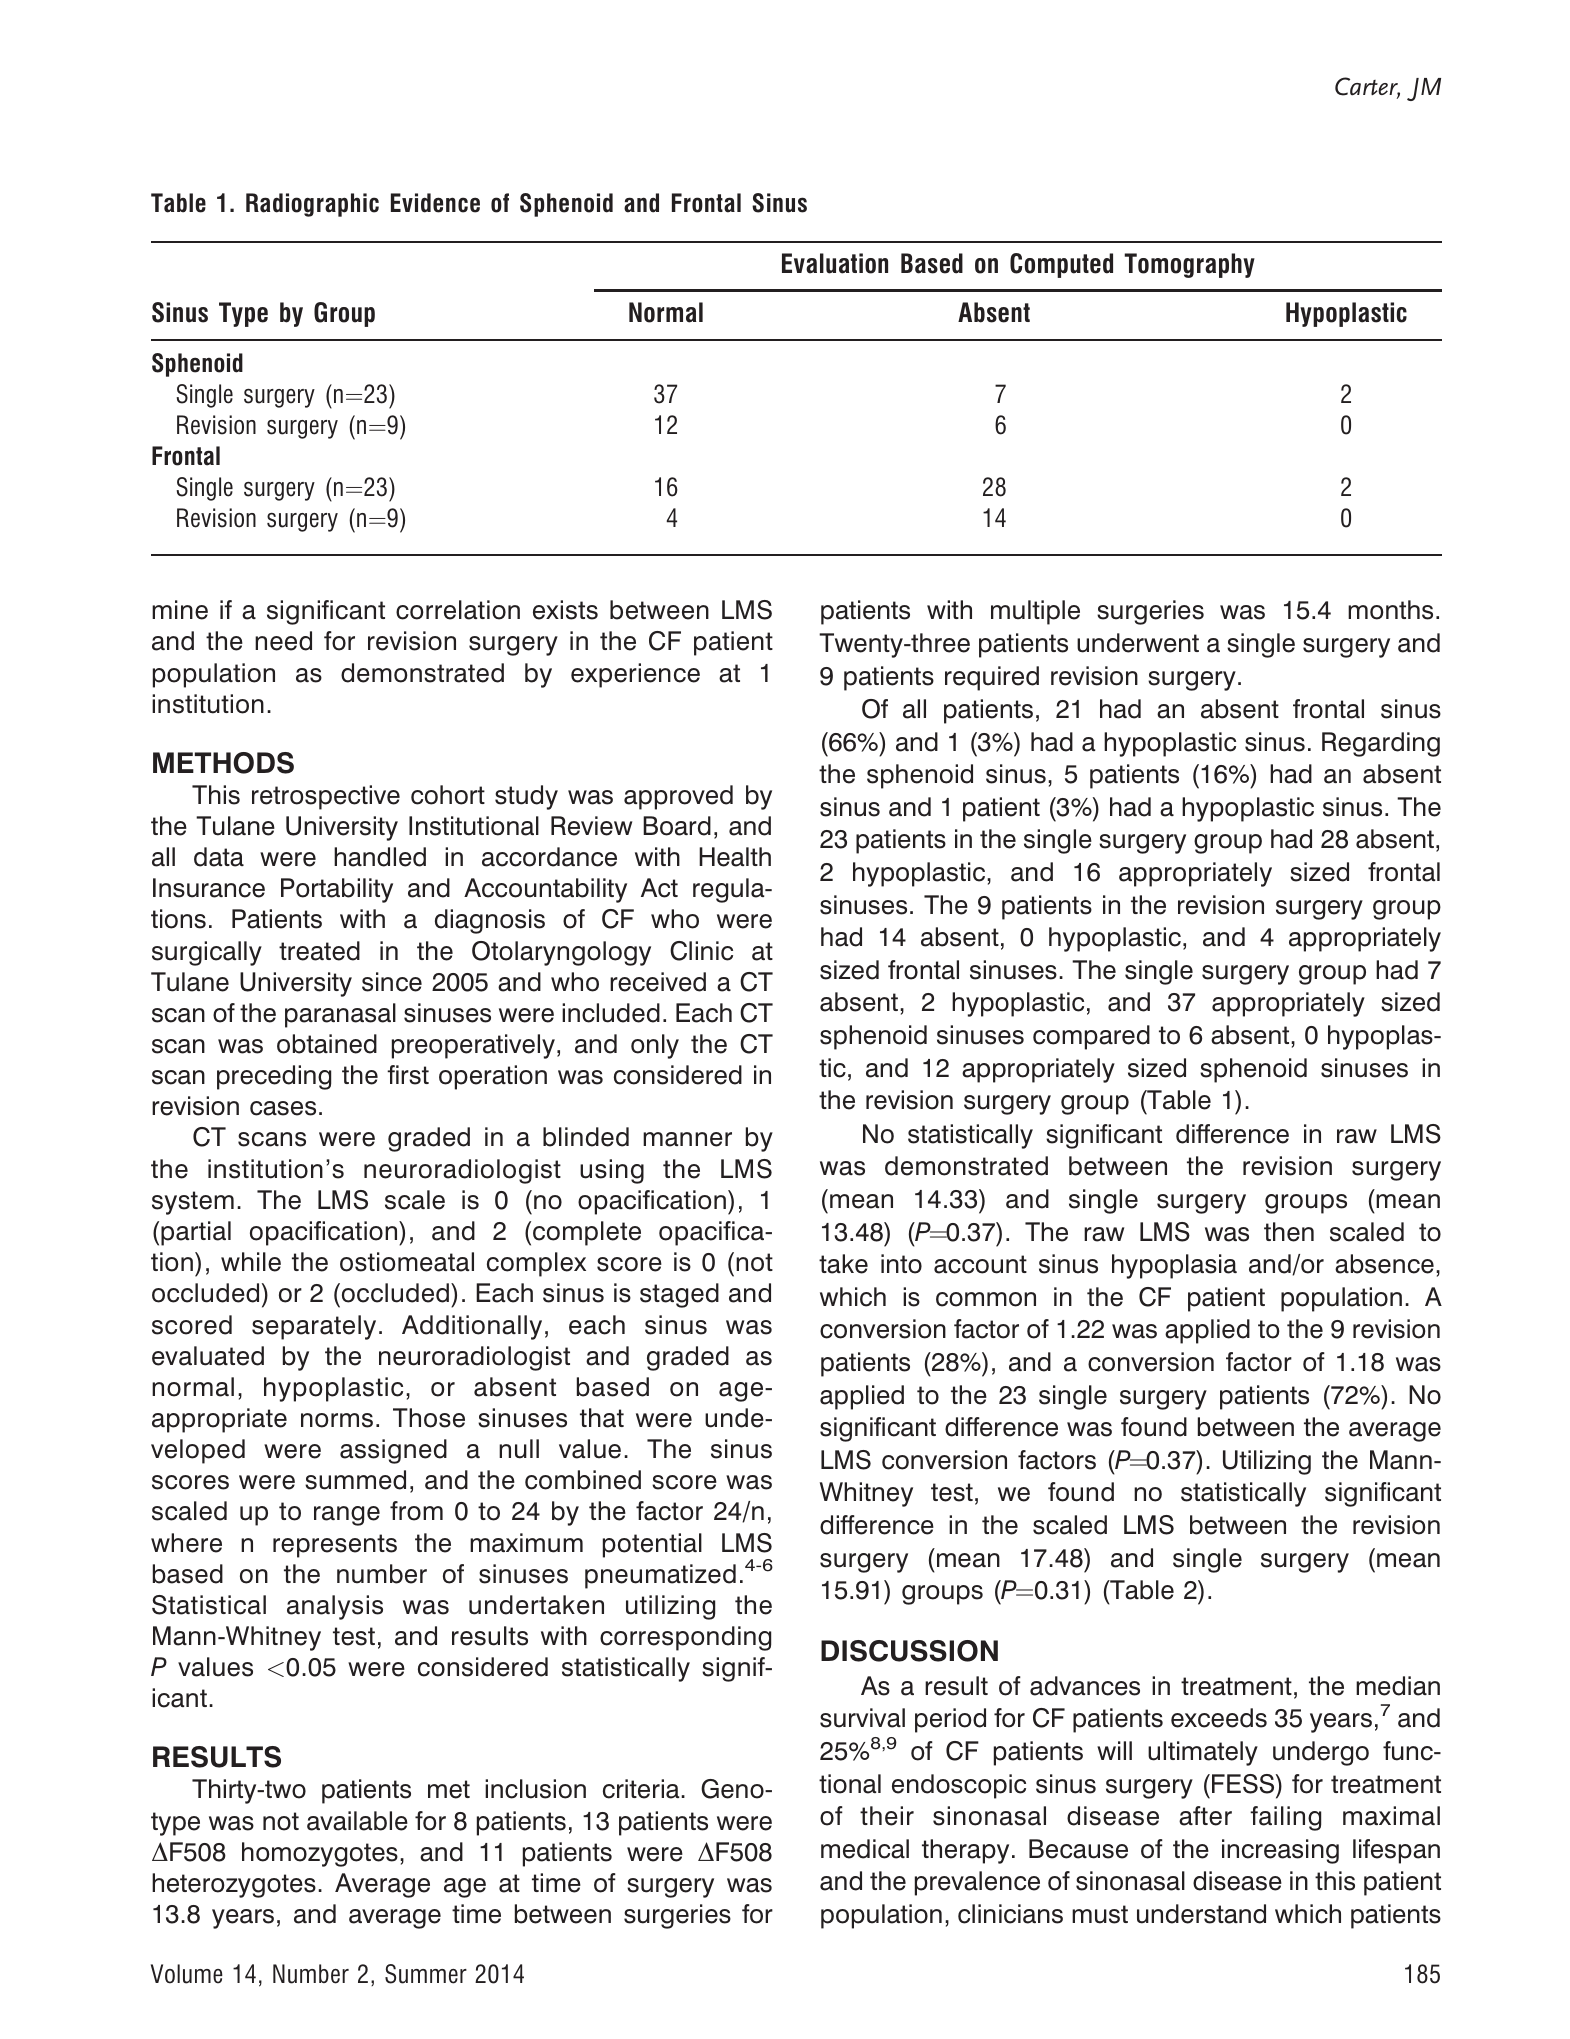 This screenshot has height=2039, width=1570. What do you see at coordinates (1091, 1037) in the screenshot?
I see `compared` at bounding box center [1091, 1037].
